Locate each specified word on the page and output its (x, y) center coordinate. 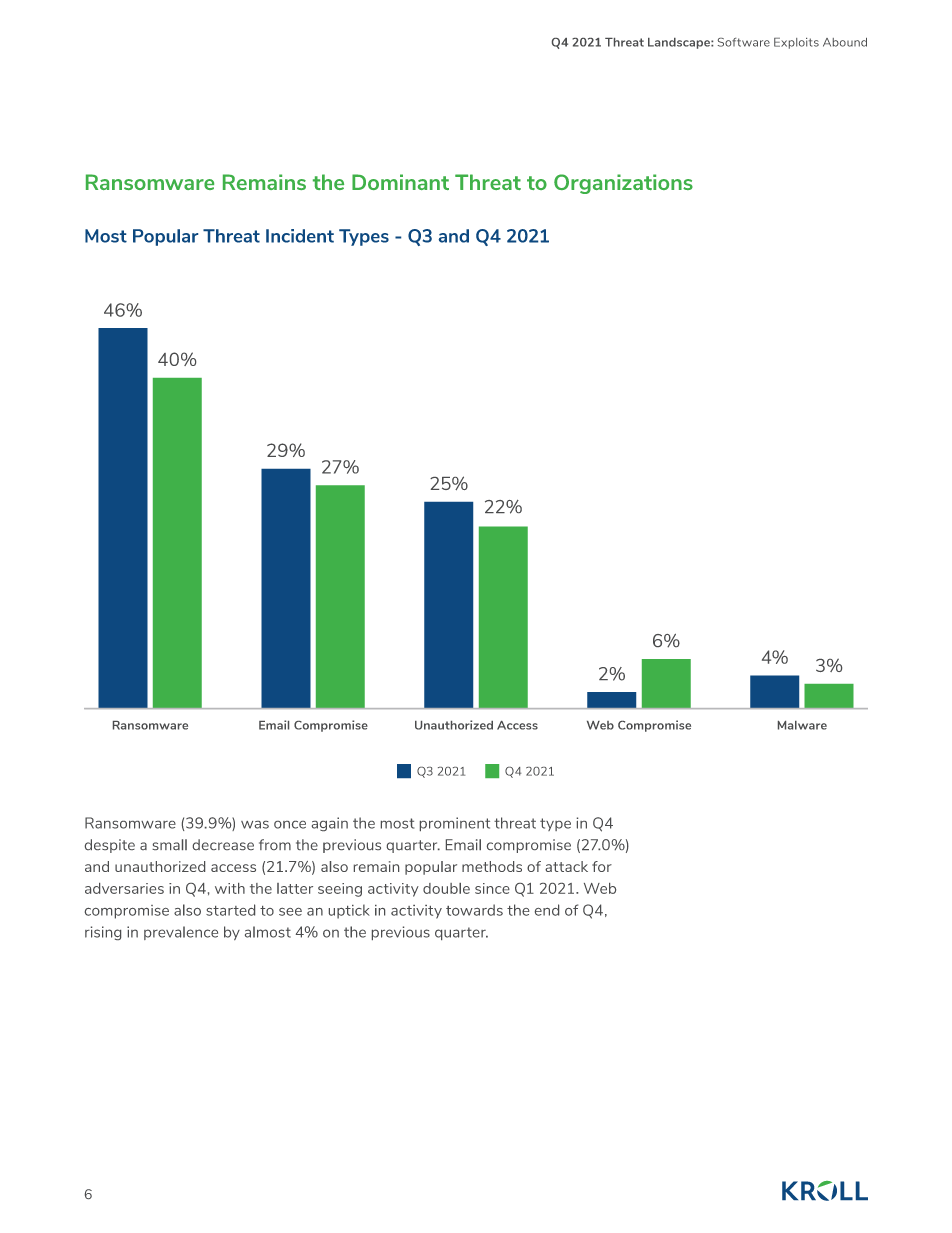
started (230, 910)
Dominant (400, 182)
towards (474, 910)
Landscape (680, 43)
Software (744, 42)
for (602, 866)
